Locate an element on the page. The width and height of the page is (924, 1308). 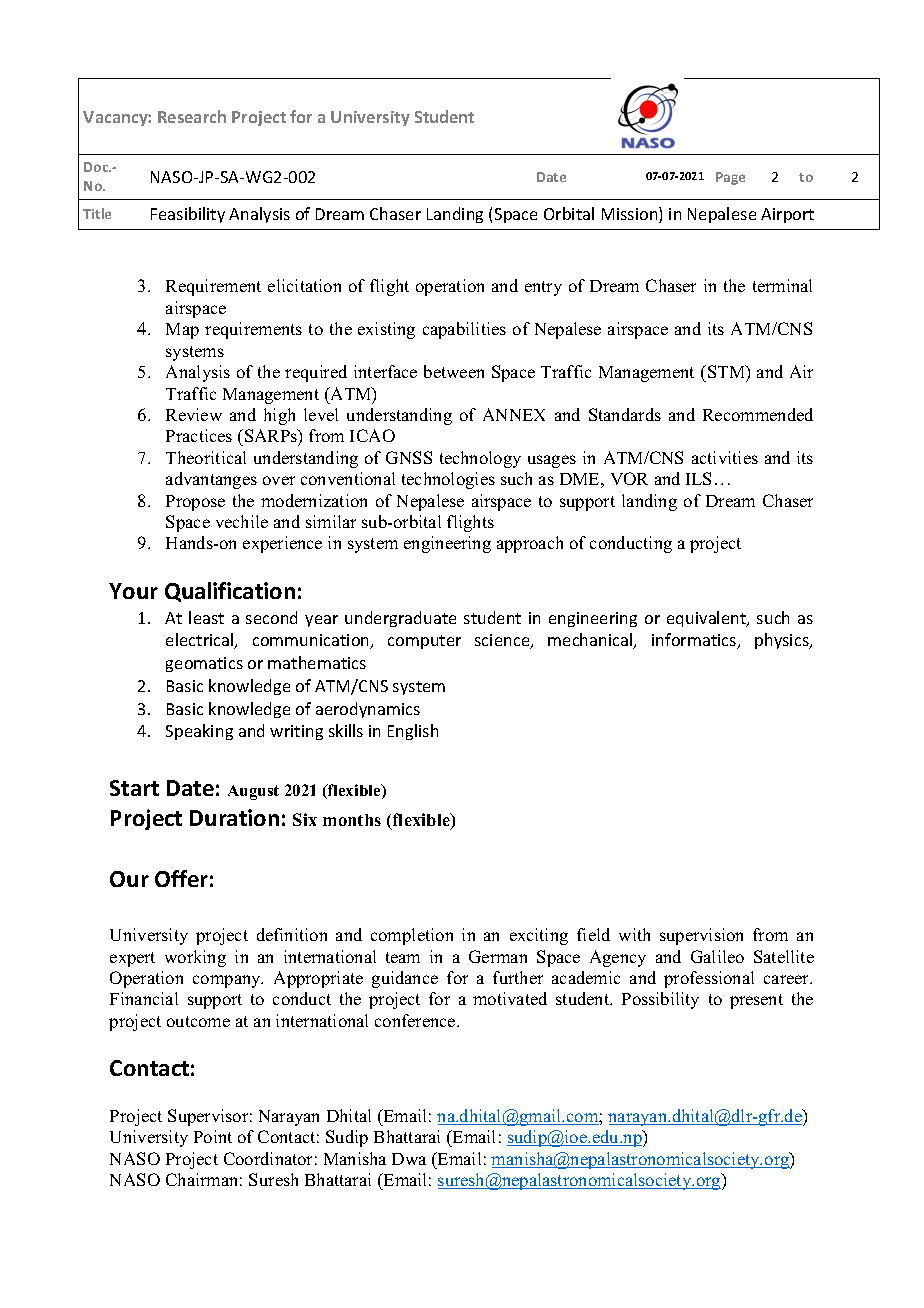
conference is located at coordinates (416, 1020).
